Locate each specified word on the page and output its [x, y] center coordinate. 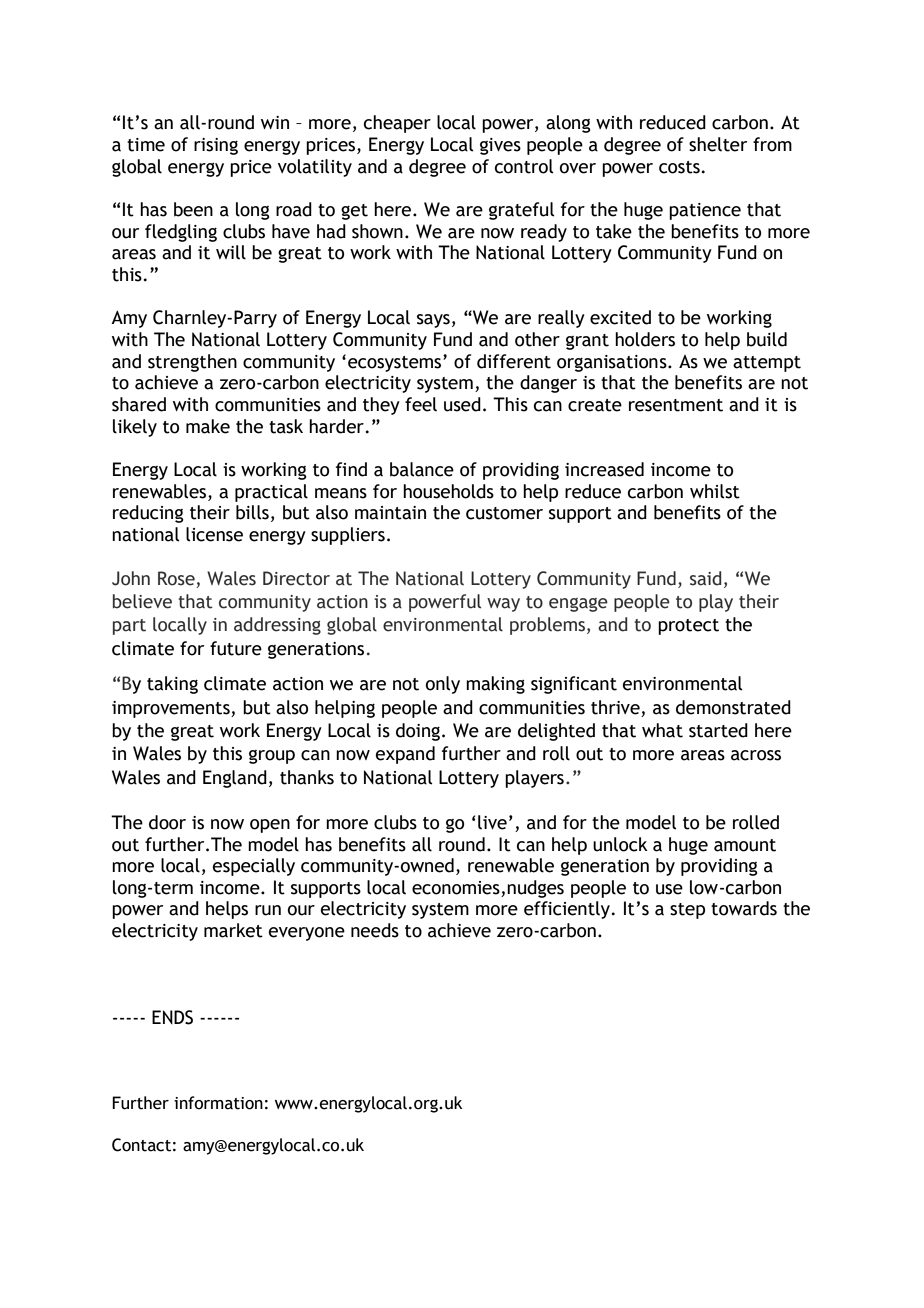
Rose [176, 578]
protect [688, 627]
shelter [718, 144]
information [218, 1103]
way [503, 605]
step [687, 911]
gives [500, 146]
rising [216, 146]
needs [375, 930]
